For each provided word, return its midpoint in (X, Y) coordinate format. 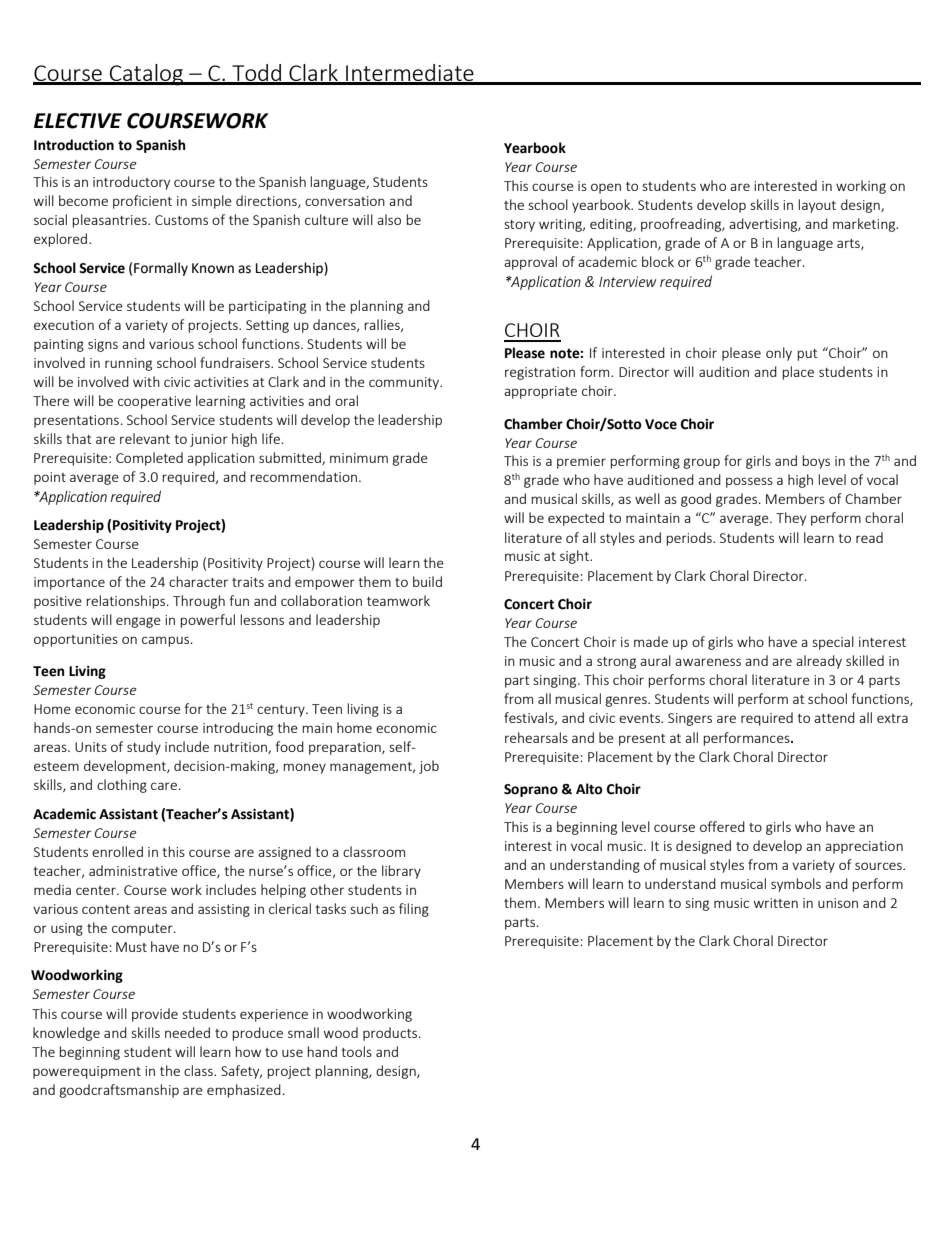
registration (540, 373)
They (791, 519)
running (128, 364)
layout (817, 206)
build (427, 581)
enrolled (117, 851)
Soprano (531, 790)
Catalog (147, 75)
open (606, 188)
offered (722, 826)
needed (187, 1032)
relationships (127, 602)
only (779, 354)
